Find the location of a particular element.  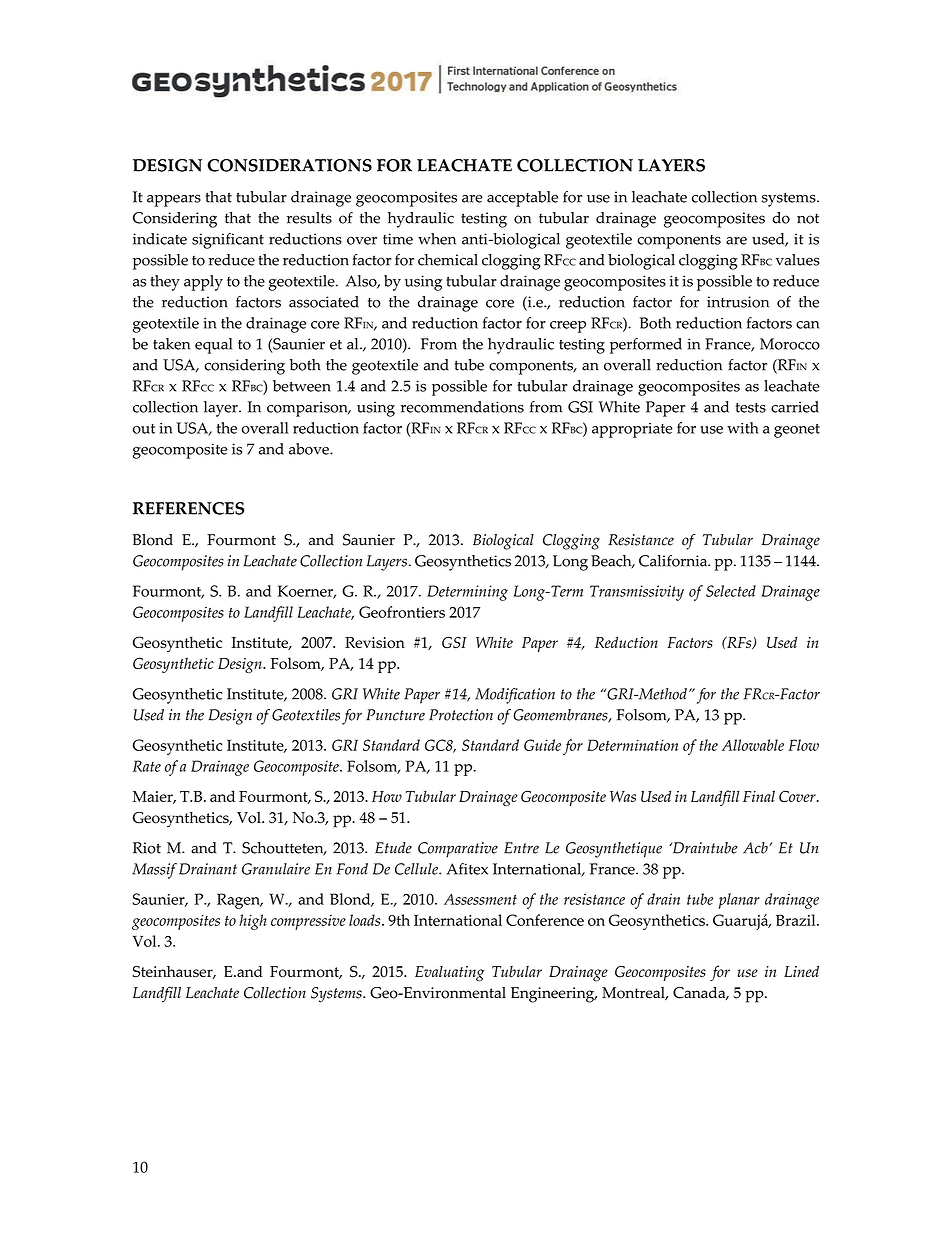

appears is located at coordinates (174, 200).
